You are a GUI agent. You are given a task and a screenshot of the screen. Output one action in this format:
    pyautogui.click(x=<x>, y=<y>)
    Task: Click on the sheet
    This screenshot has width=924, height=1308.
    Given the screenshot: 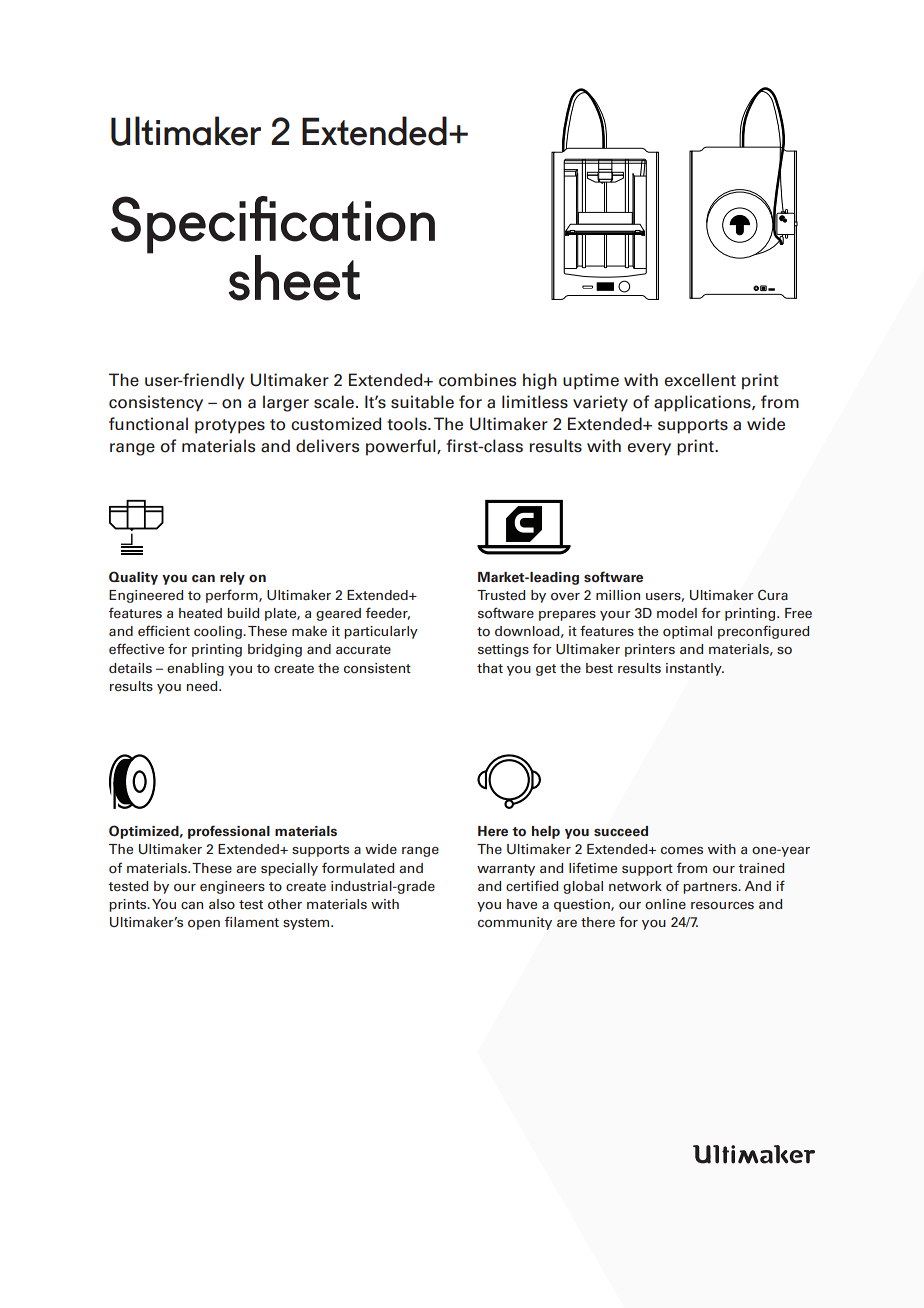 What is the action you would take?
    pyautogui.click(x=294, y=278)
